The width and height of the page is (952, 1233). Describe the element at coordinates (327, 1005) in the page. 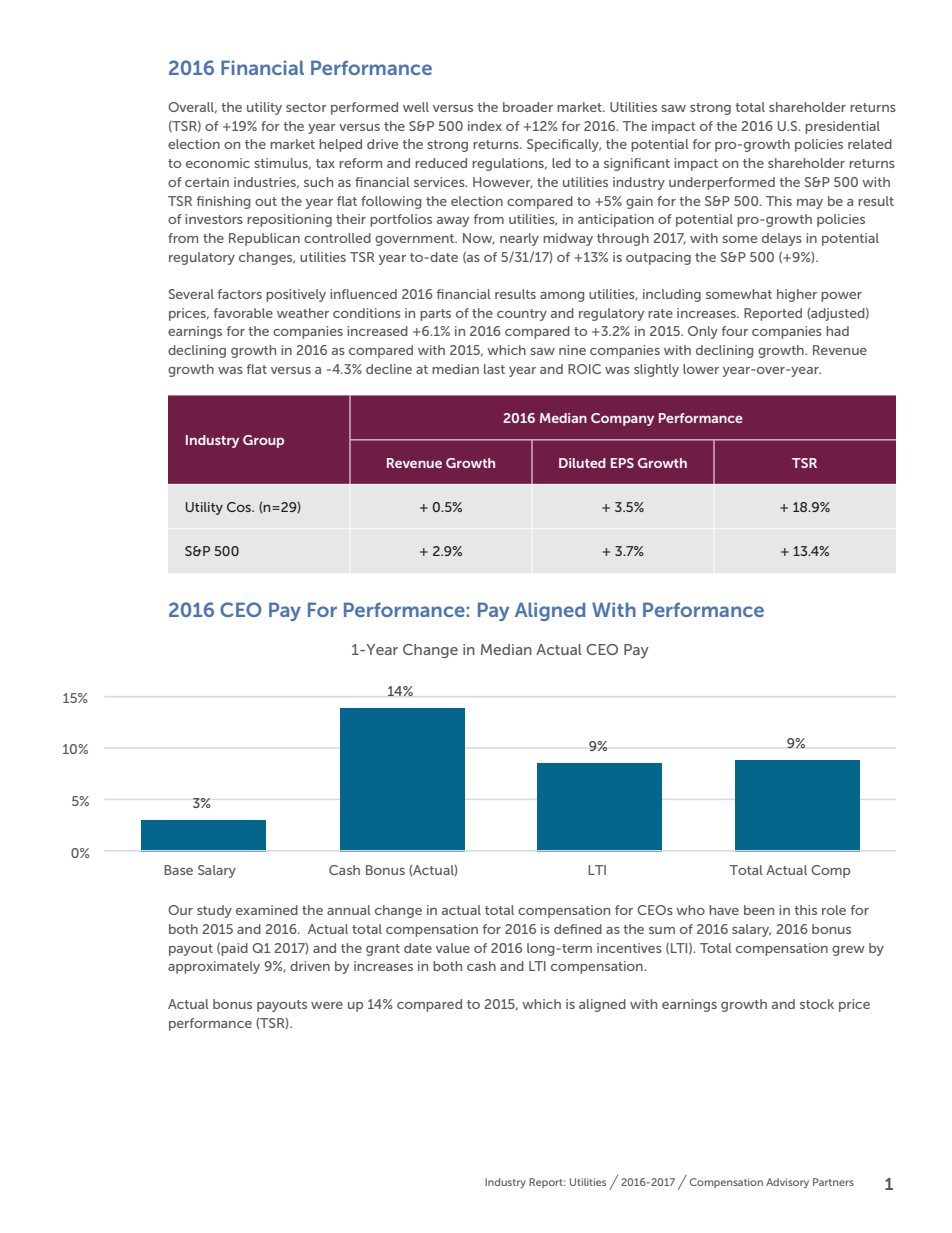

I see `were` at that location.
